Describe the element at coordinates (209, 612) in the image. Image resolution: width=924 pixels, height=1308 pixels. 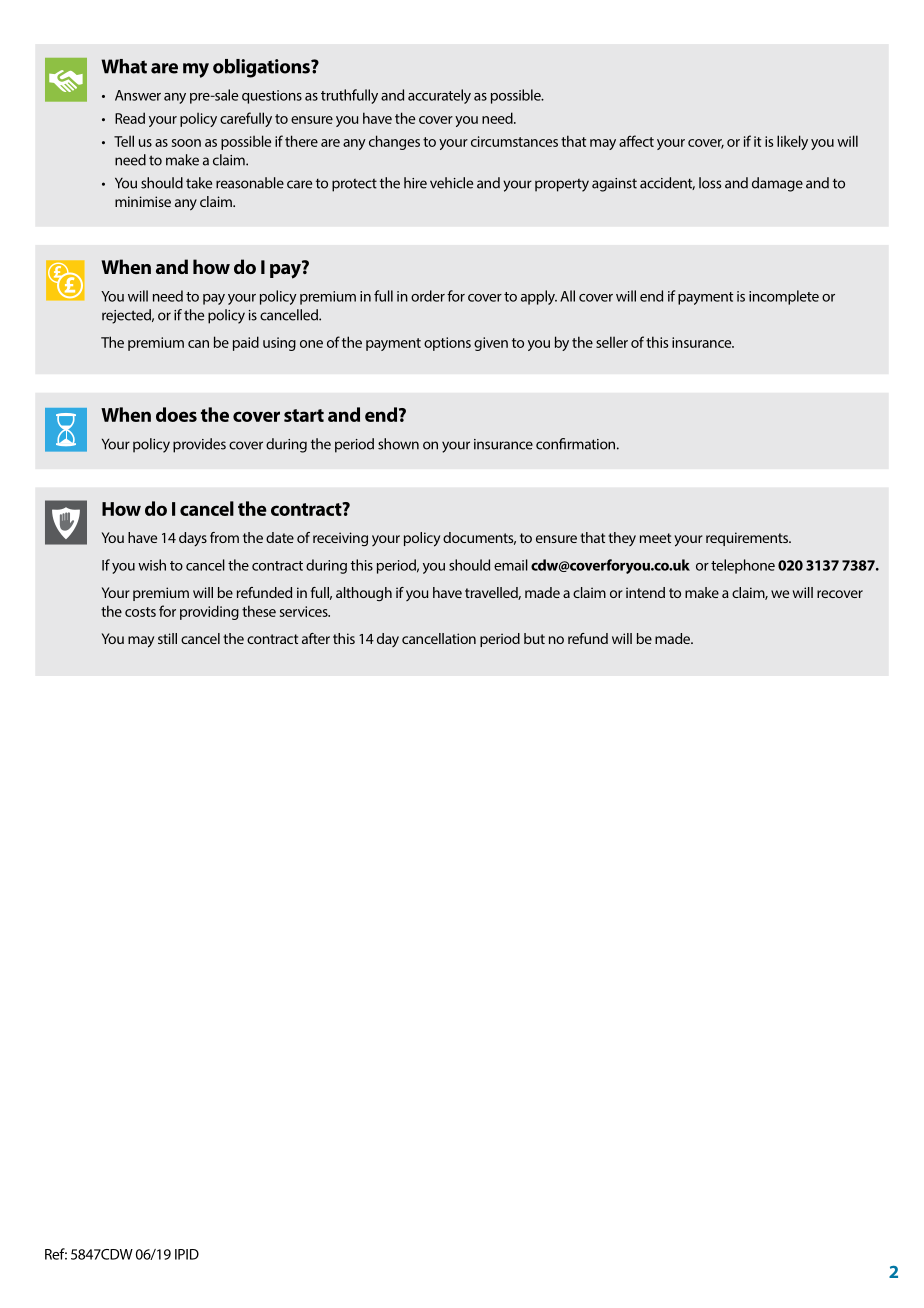
I see `providing` at that location.
